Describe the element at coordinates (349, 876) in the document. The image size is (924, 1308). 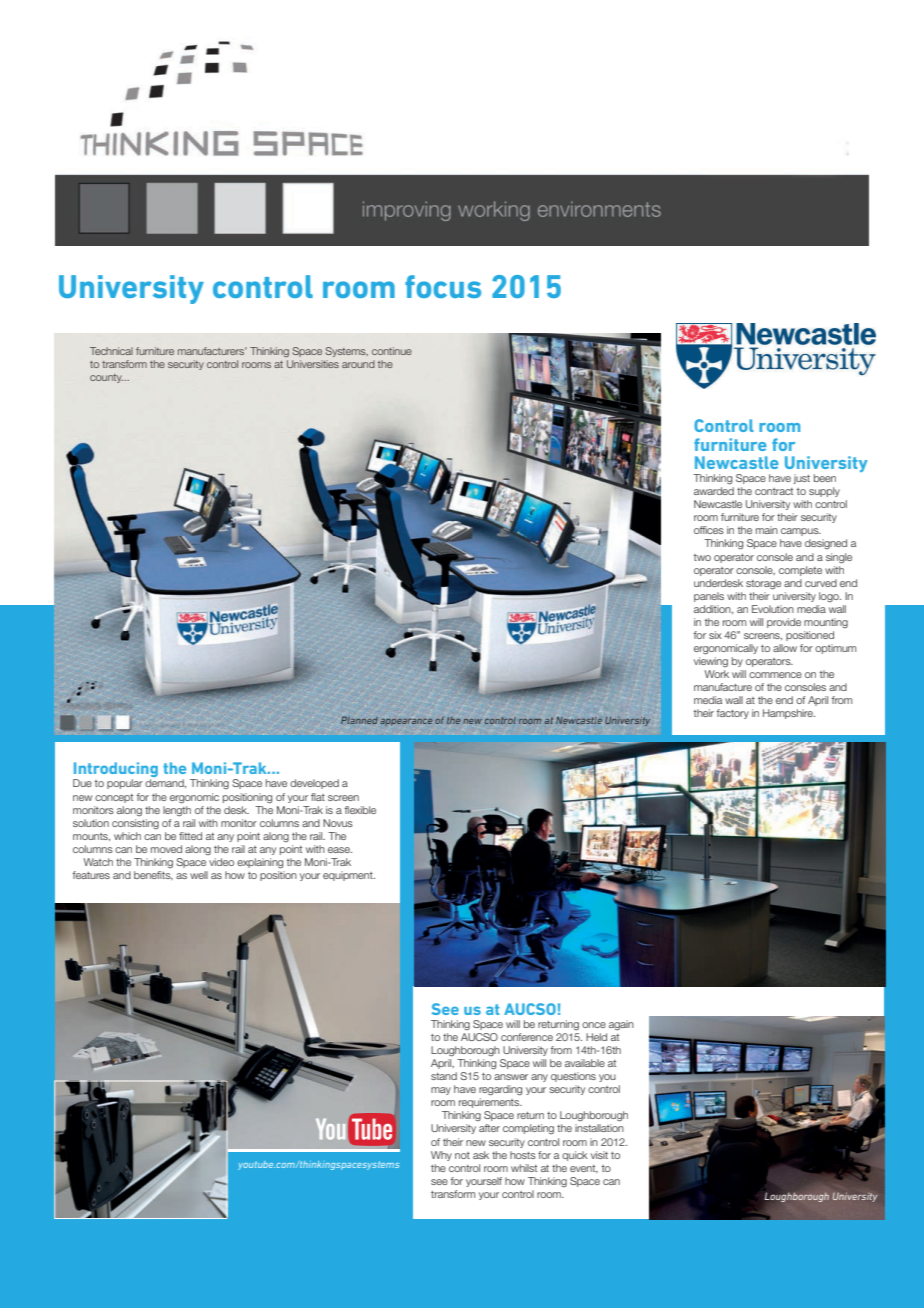
I see `equipment` at that location.
